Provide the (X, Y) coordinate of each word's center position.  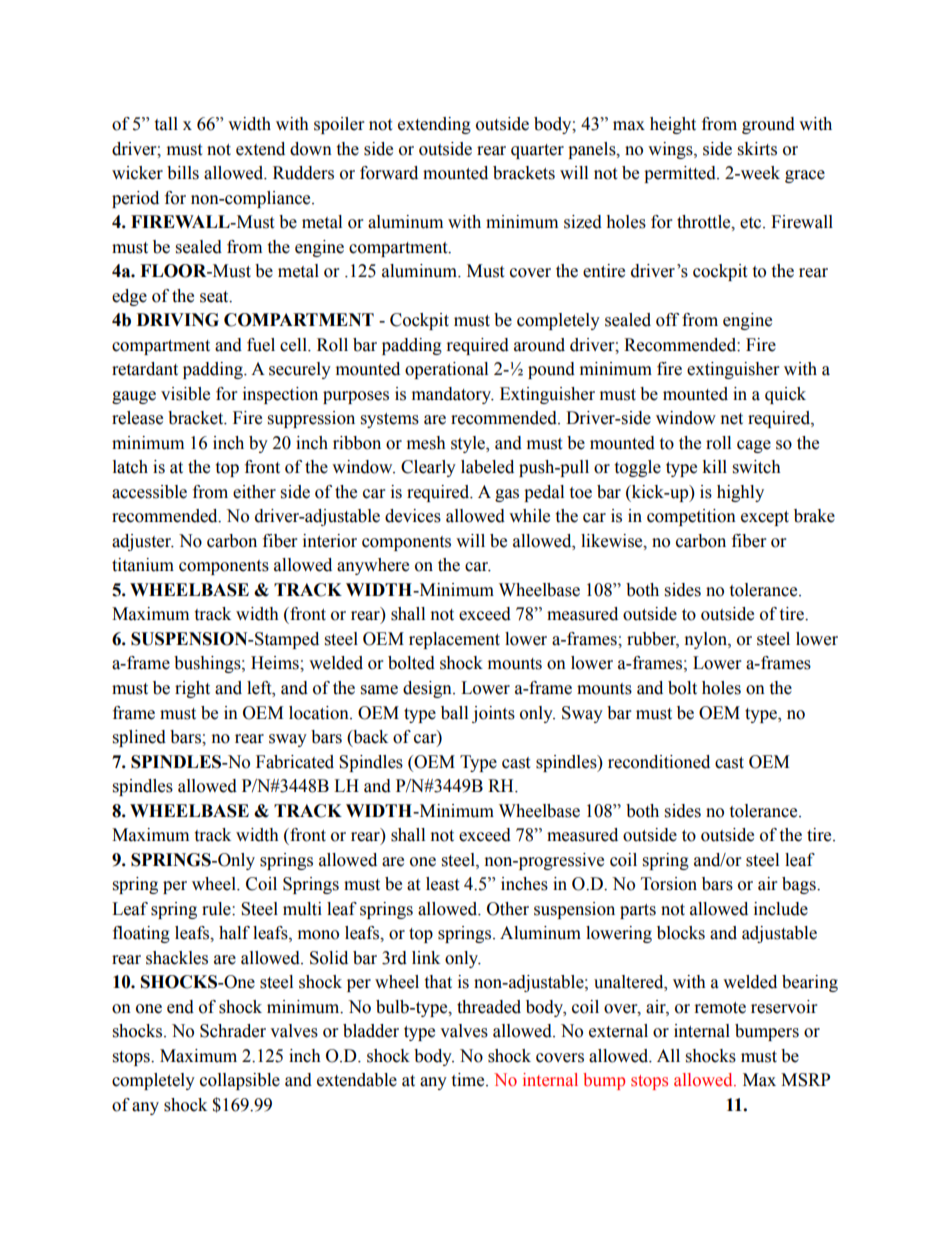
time (469, 1080)
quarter (537, 151)
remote (720, 1008)
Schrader (233, 1031)
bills (183, 173)
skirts (757, 149)
